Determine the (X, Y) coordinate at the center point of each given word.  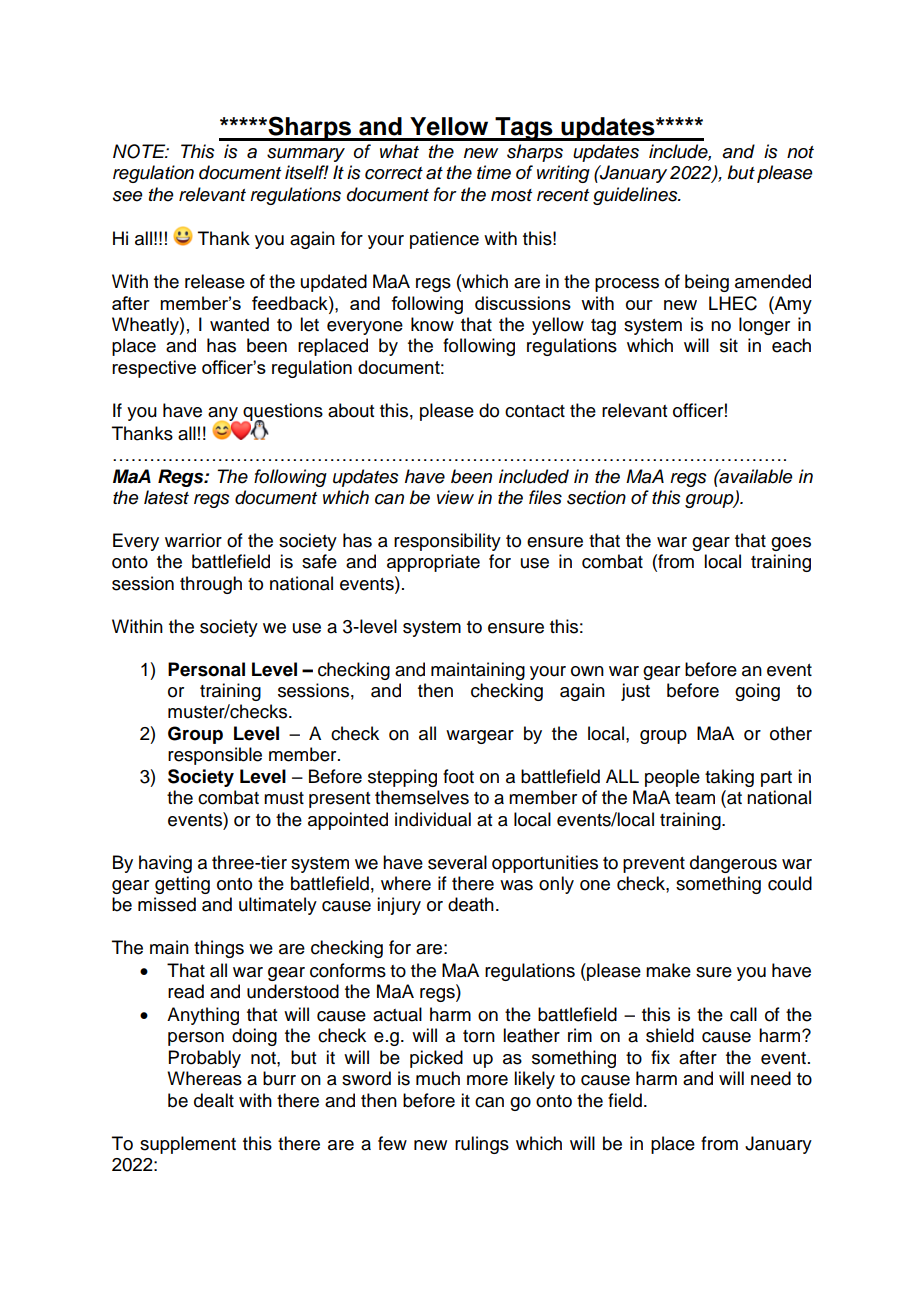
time (494, 172)
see (128, 196)
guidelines (636, 196)
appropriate (433, 563)
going (757, 692)
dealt (214, 1100)
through (211, 585)
